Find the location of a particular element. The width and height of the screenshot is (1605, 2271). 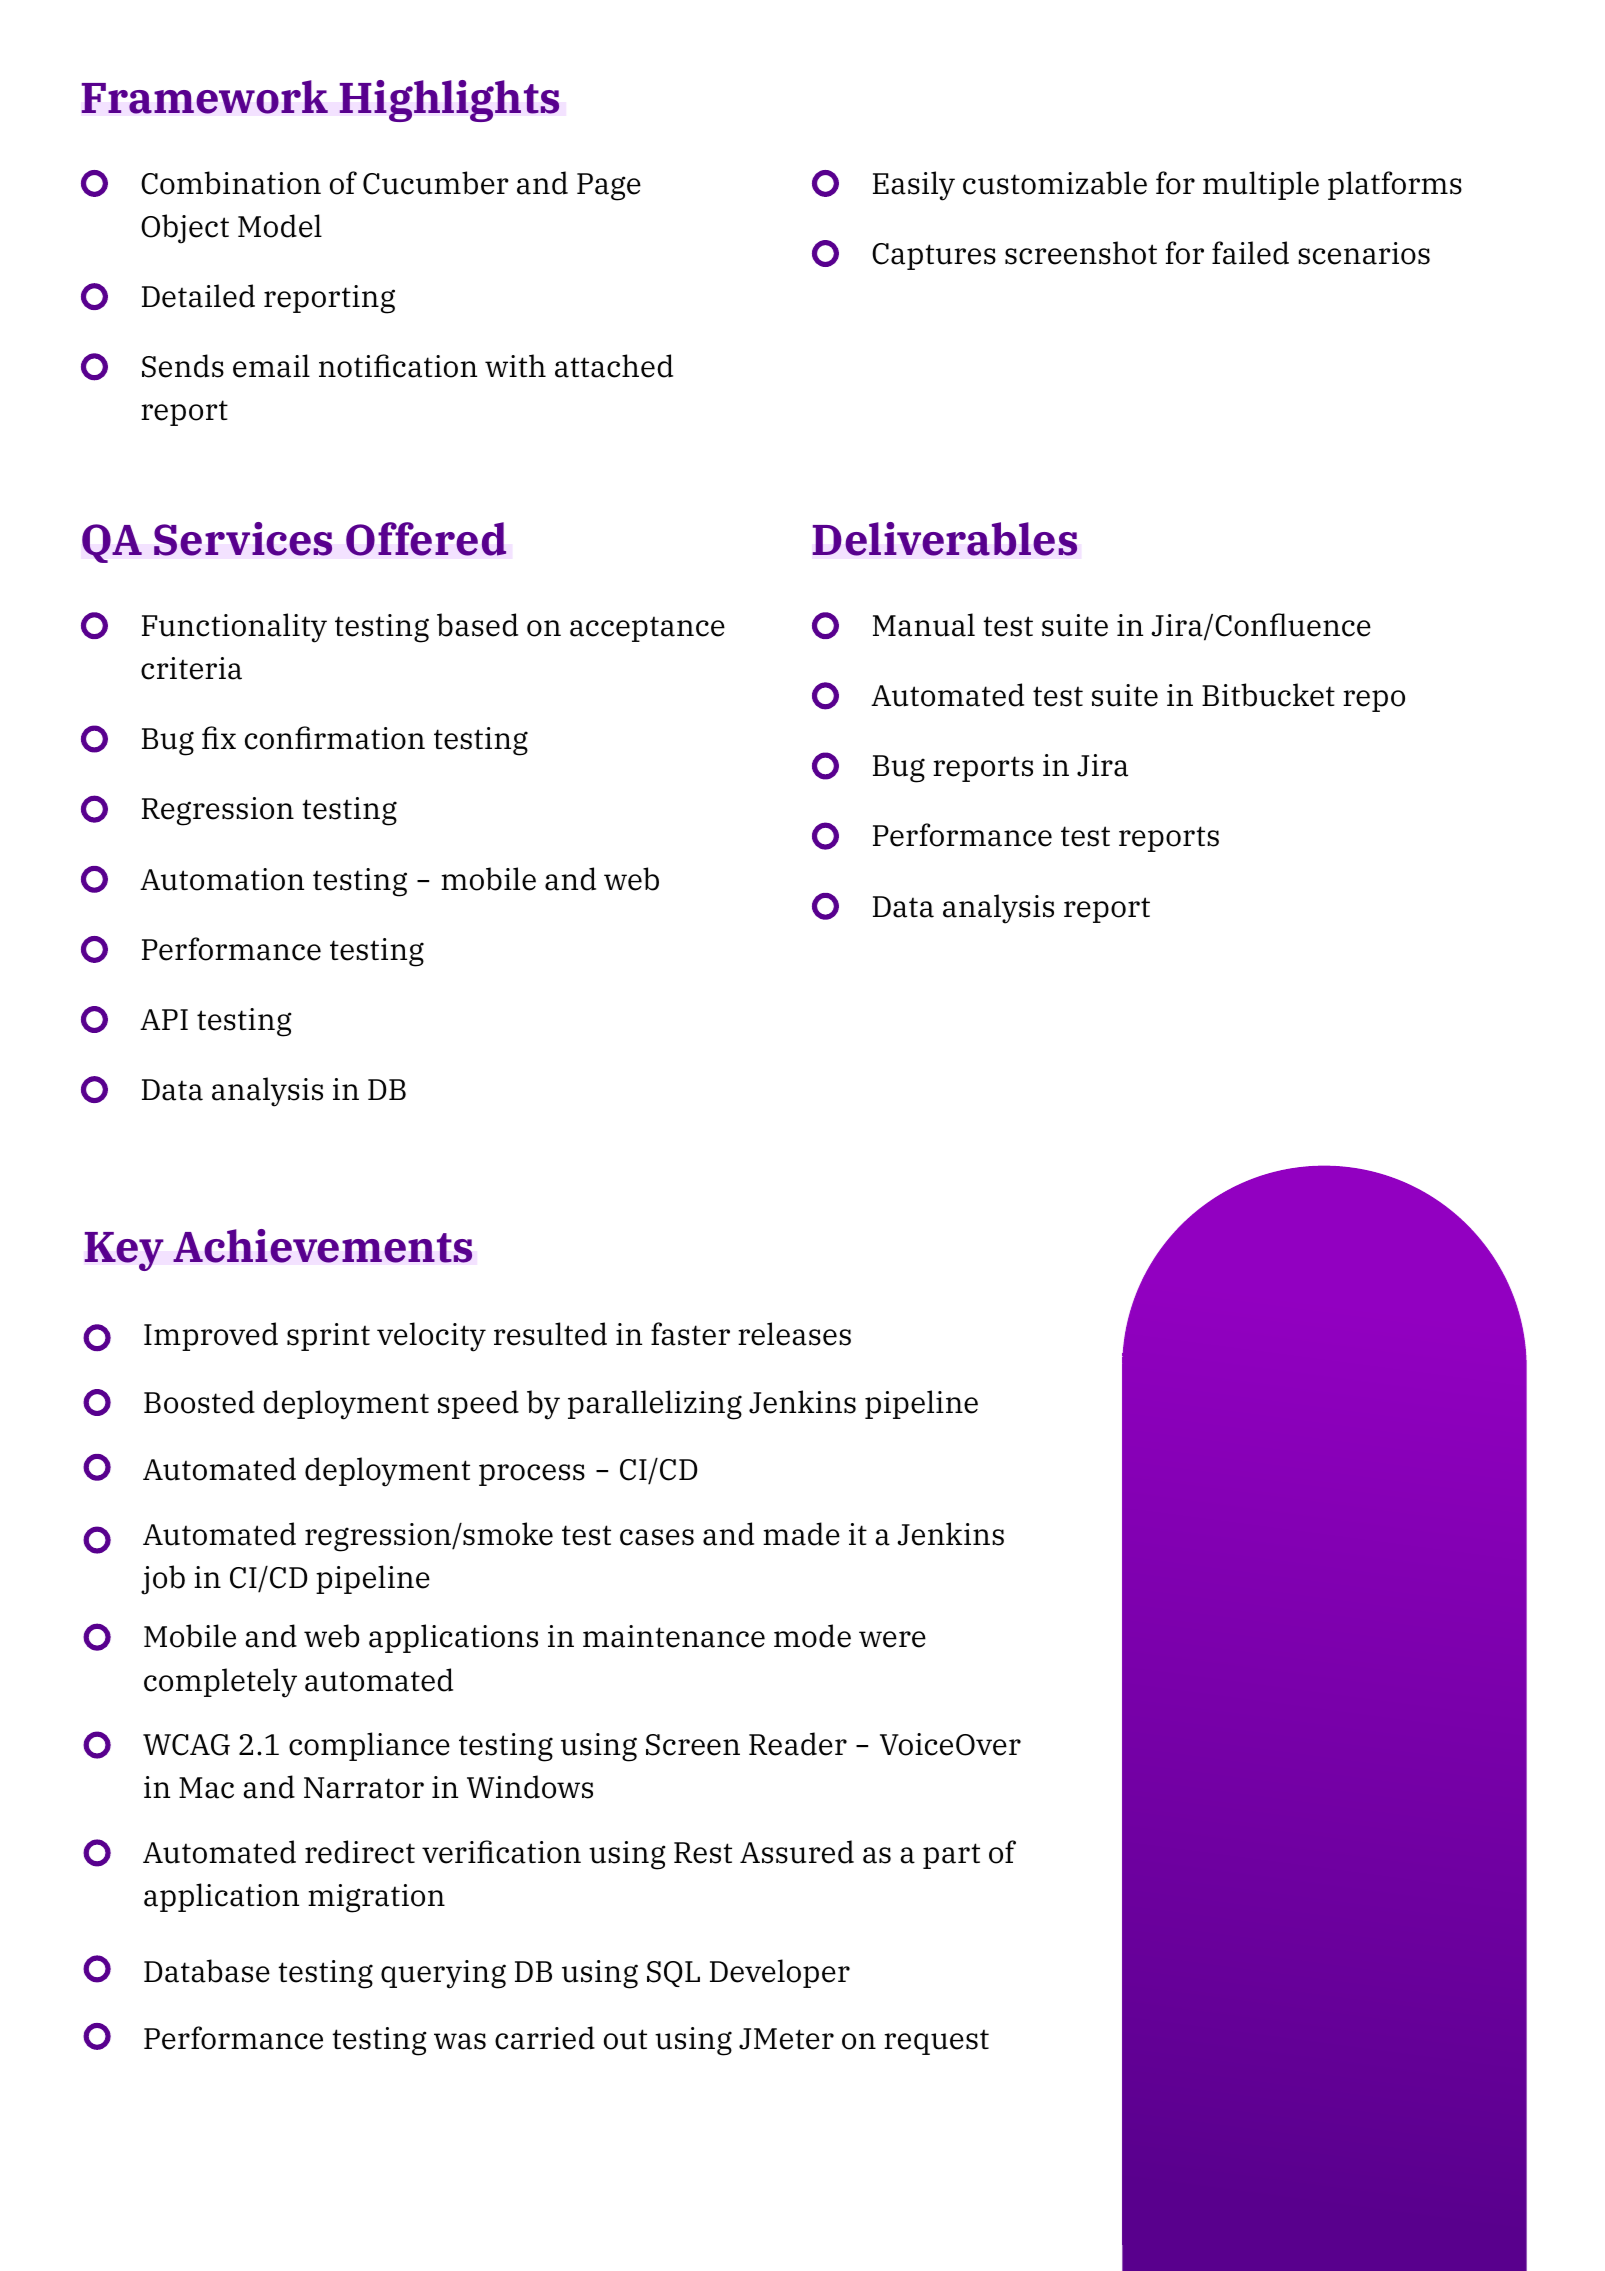

request is located at coordinates (936, 2042).
